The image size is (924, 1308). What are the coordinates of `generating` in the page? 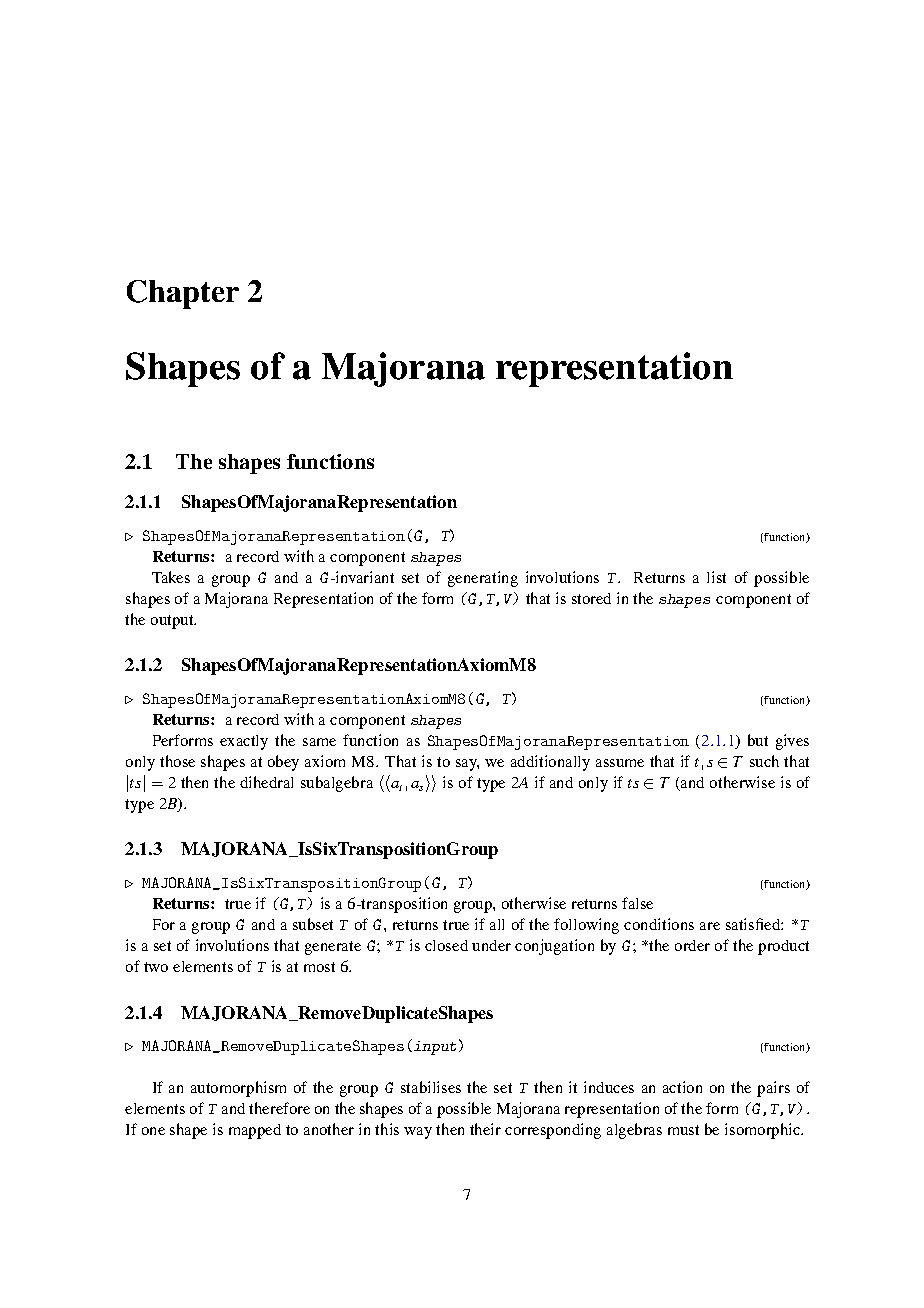 It's located at (483, 579).
